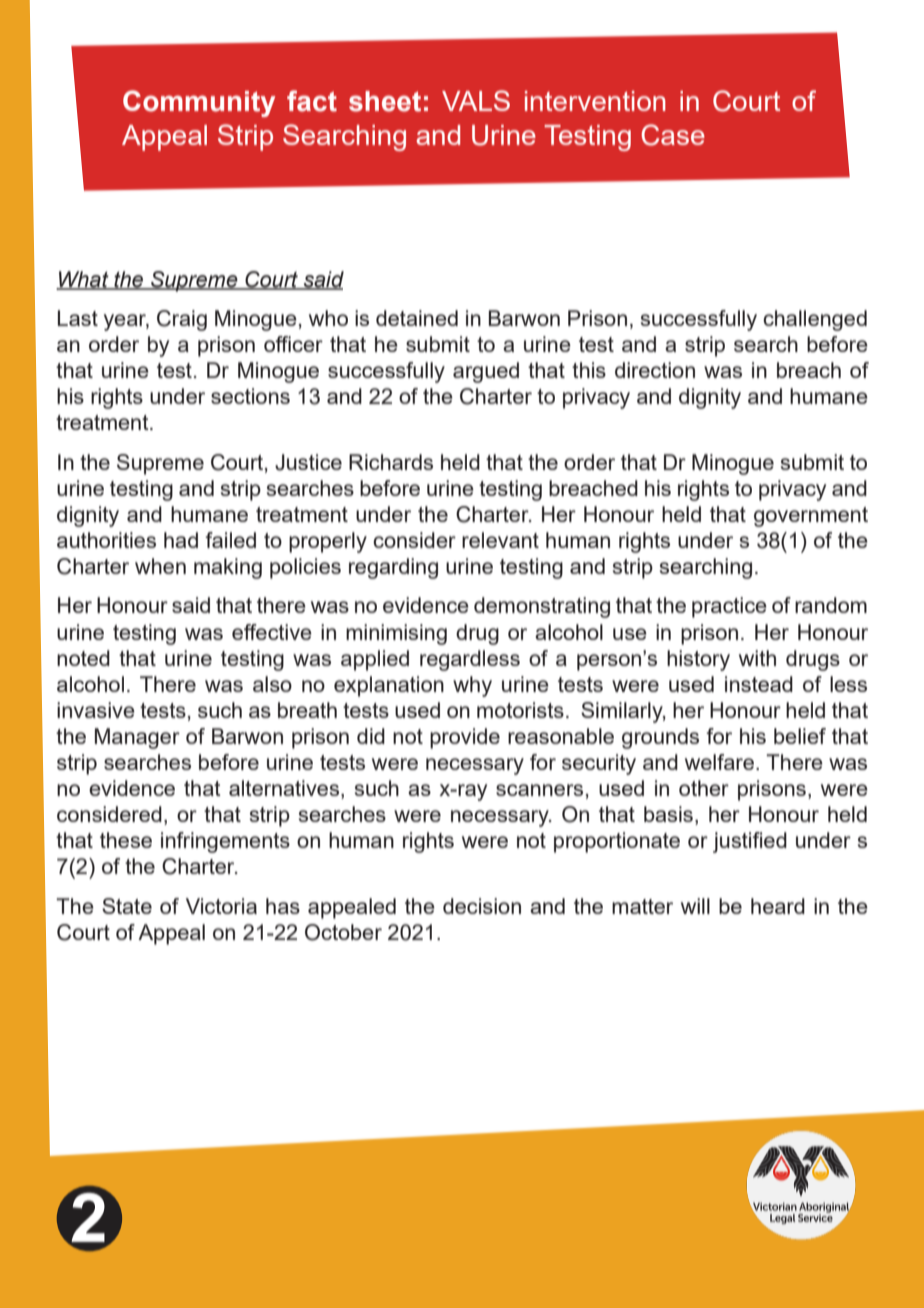 The image size is (924, 1308). I want to click on government, so click(811, 517).
